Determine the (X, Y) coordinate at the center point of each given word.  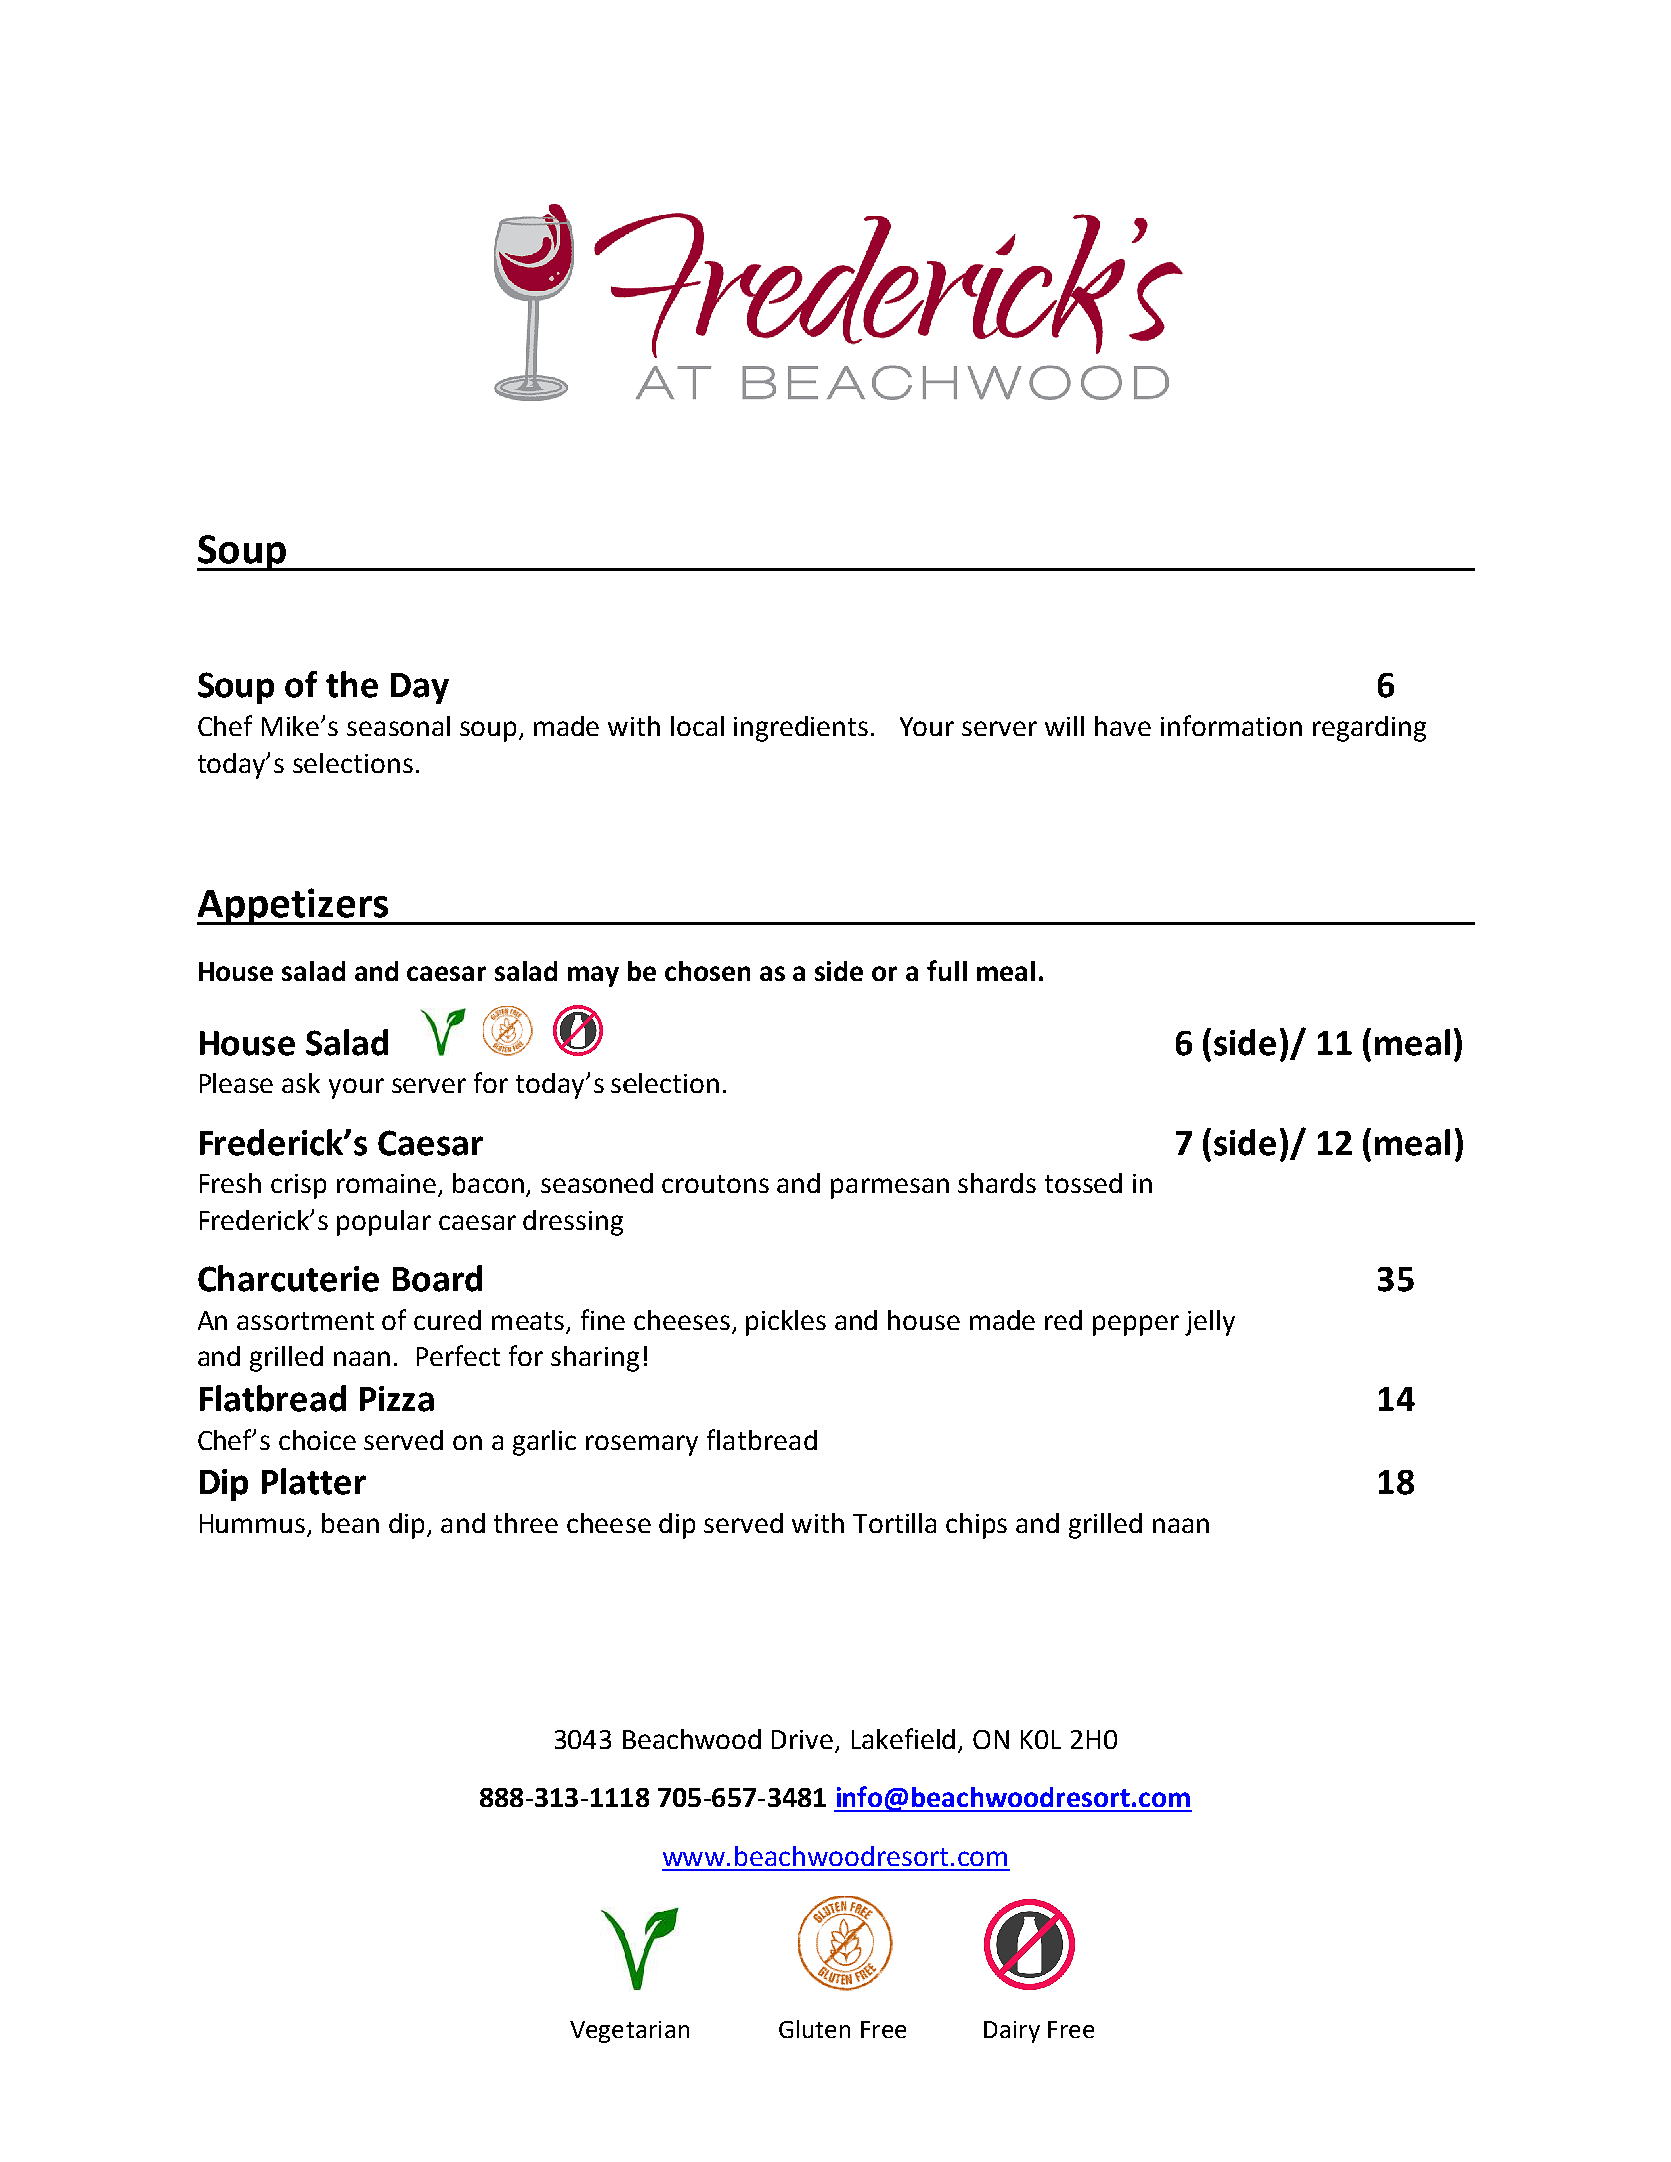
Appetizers (294, 906)
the (352, 684)
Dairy (1012, 2032)
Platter (314, 1481)
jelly (1210, 1323)
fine (603, 1319)
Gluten (814, 2029)
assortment (305, 1321)
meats (528, 1321)
